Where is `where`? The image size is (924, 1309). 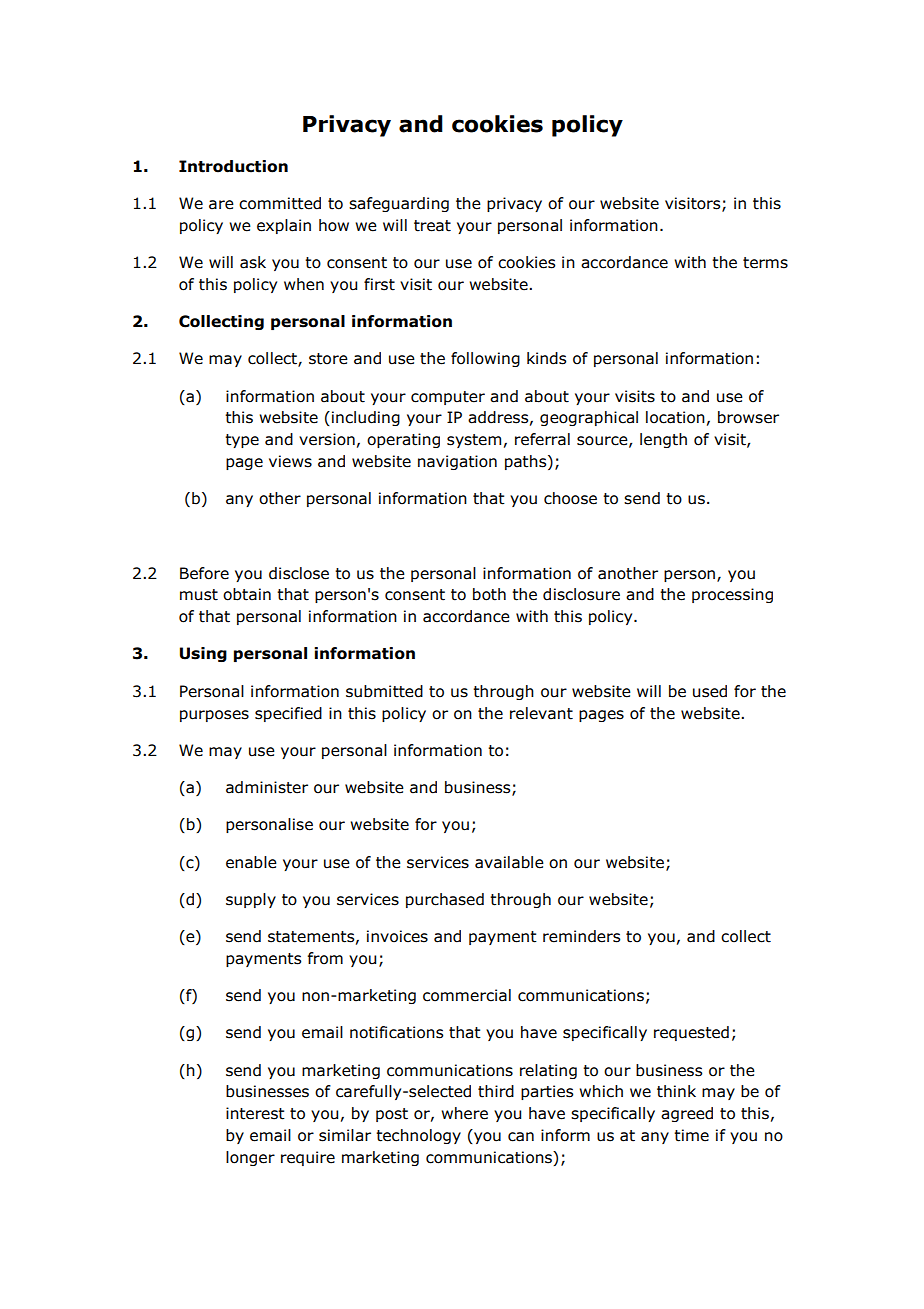
where is located at coordinates (464, 1113).
